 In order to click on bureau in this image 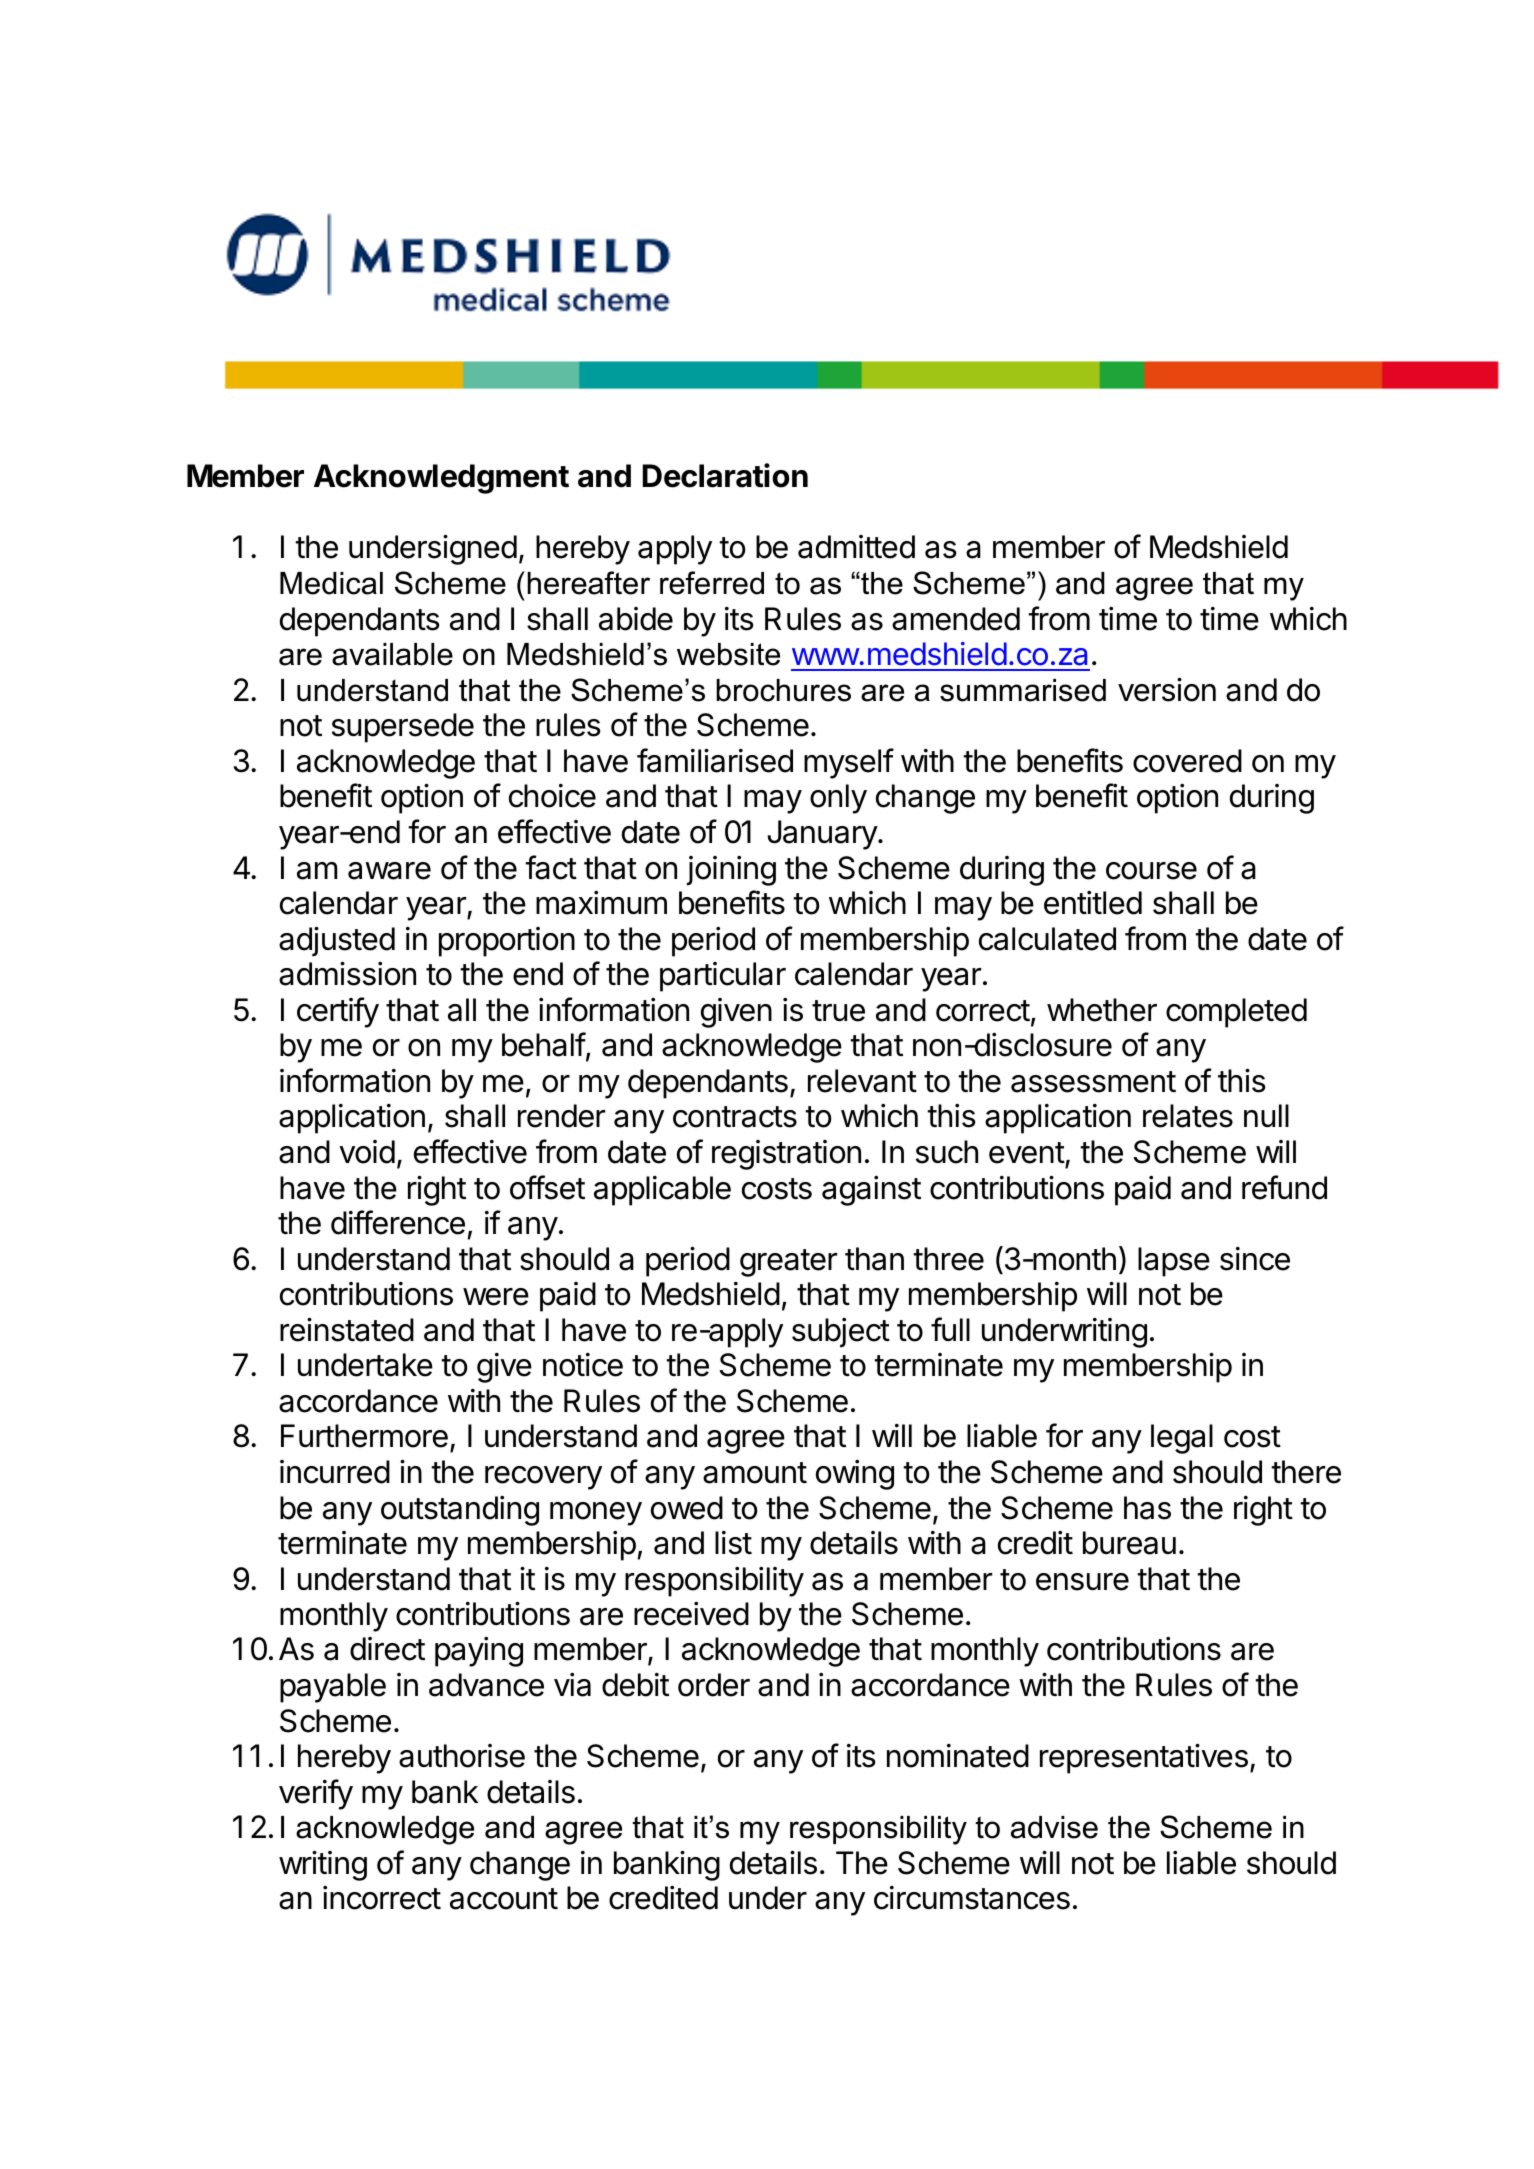, I will do `click(1129, 1543)`.
